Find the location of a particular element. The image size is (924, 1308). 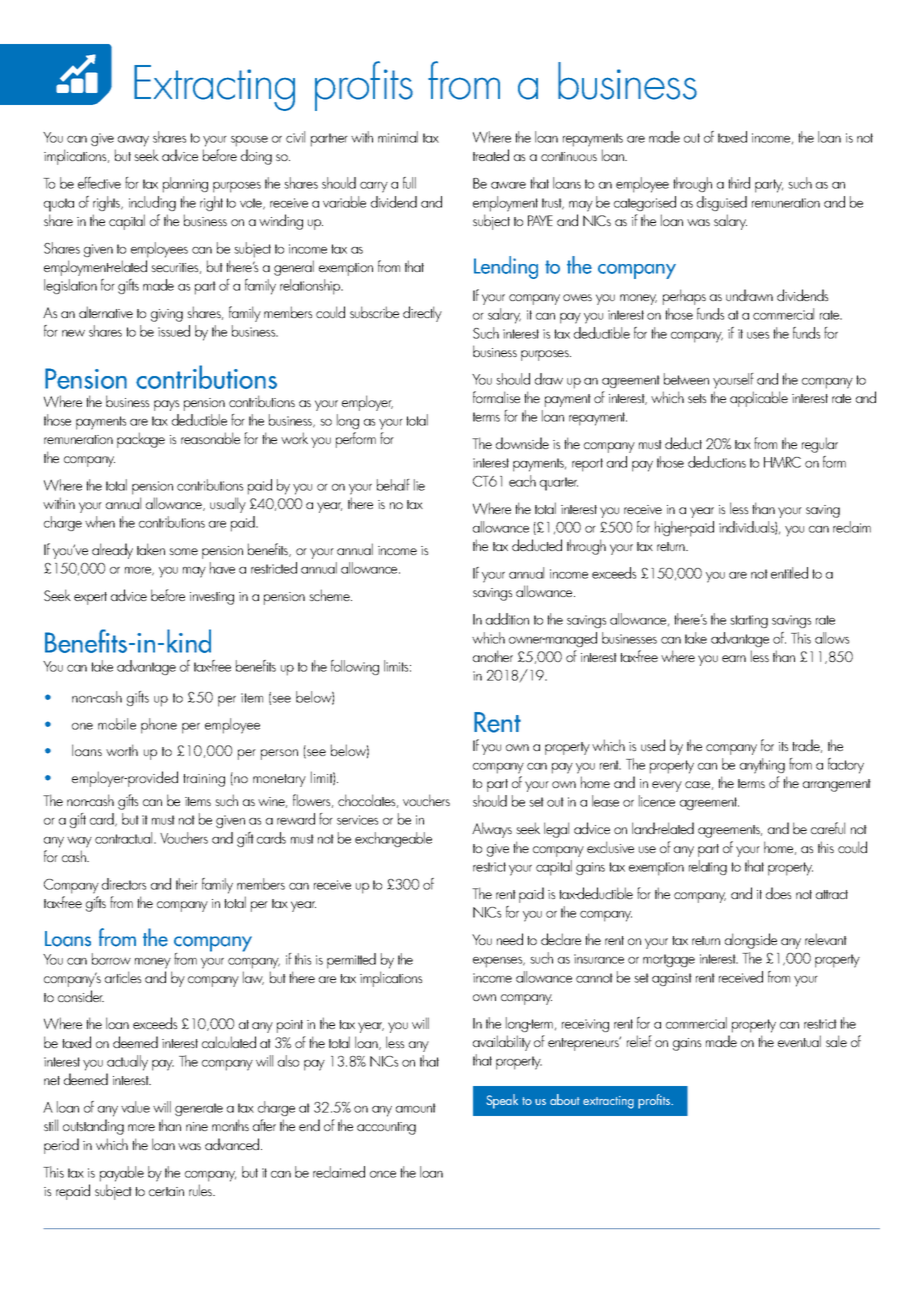

third is located at coordinates (739, 183).
